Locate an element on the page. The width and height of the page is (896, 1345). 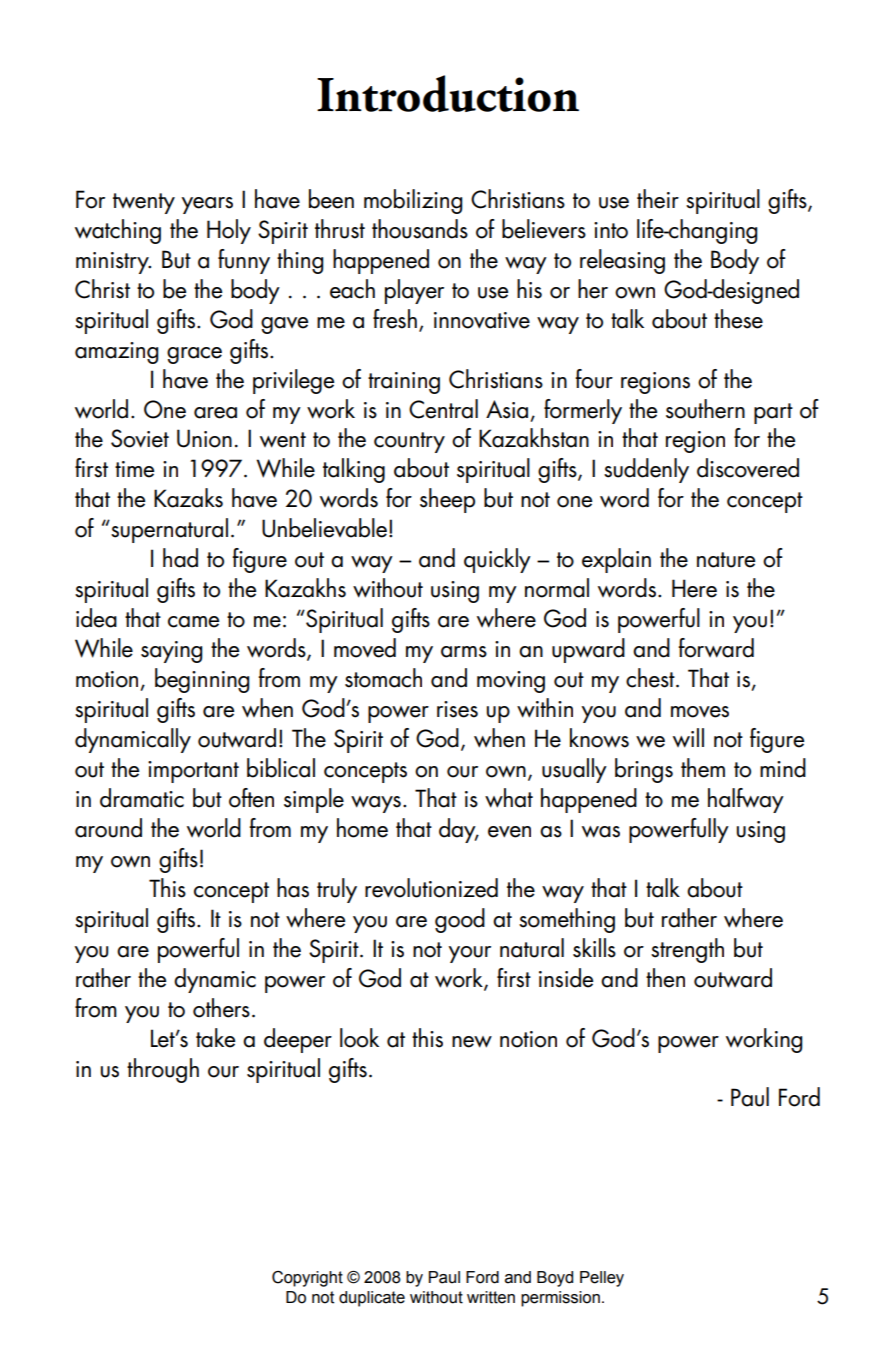
area is located at coordinates (215, 413).
